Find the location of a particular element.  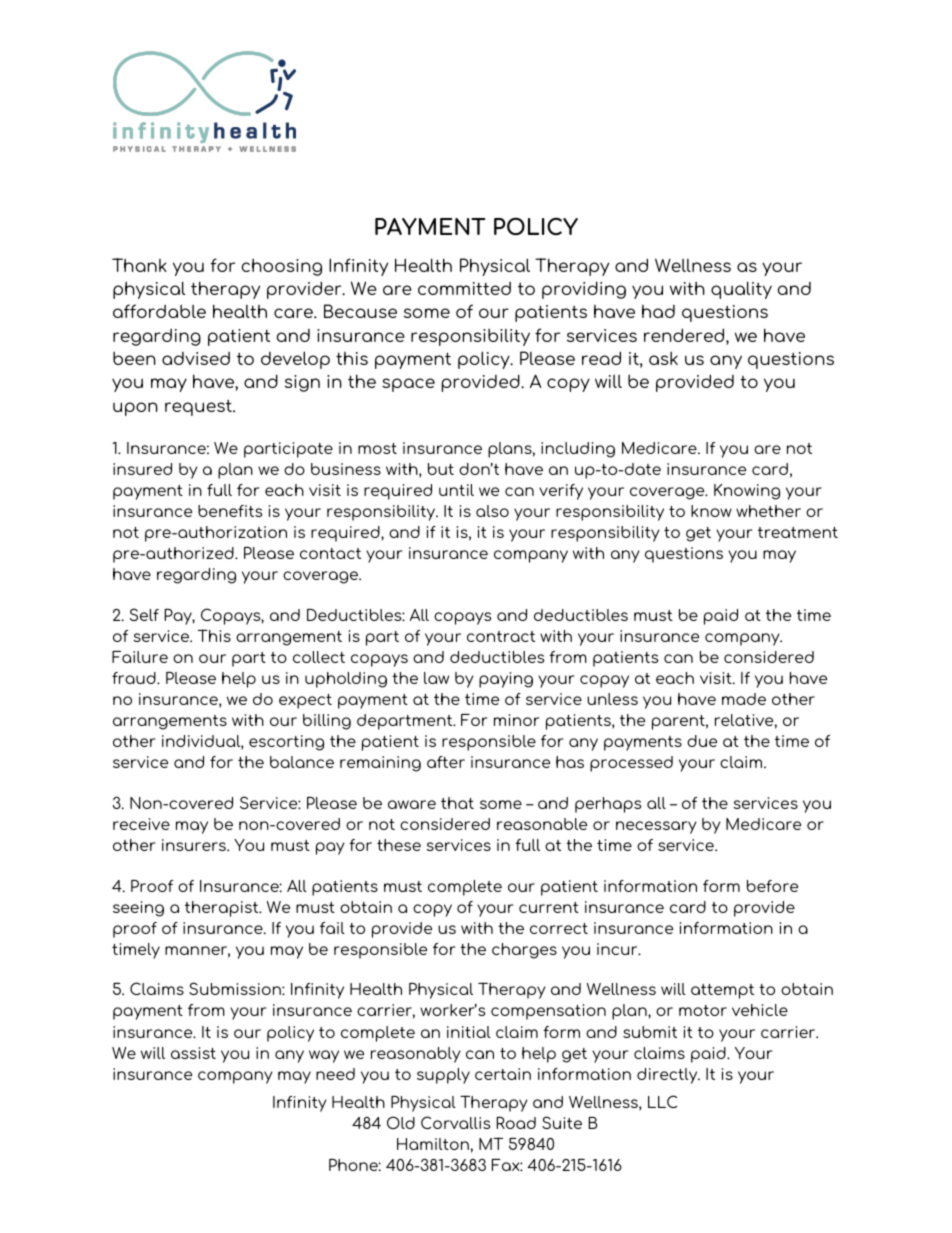

committed is located at coordinates (464, 288).
